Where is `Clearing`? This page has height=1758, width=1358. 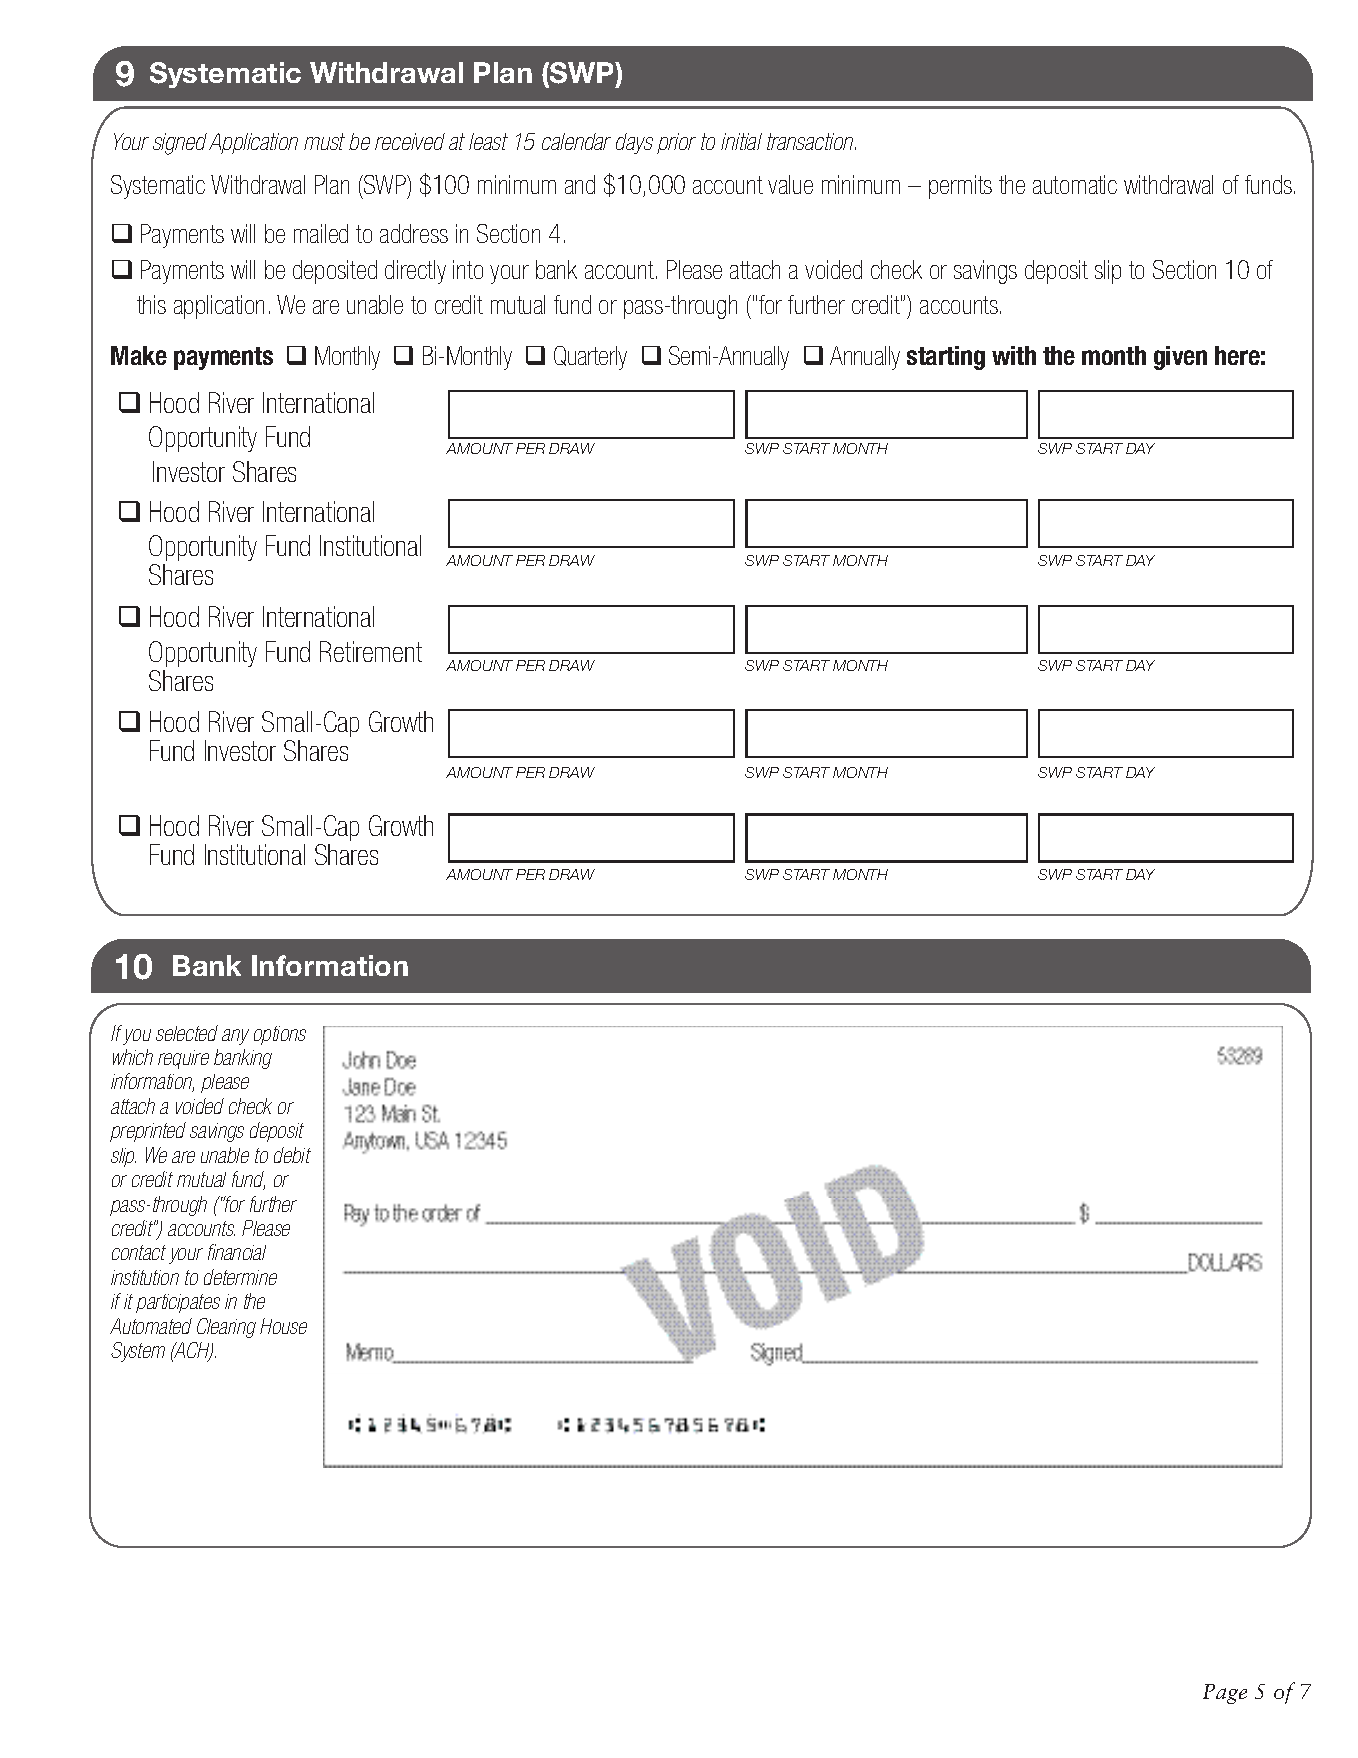 Clearing is located at coordinates (226, 1328).
